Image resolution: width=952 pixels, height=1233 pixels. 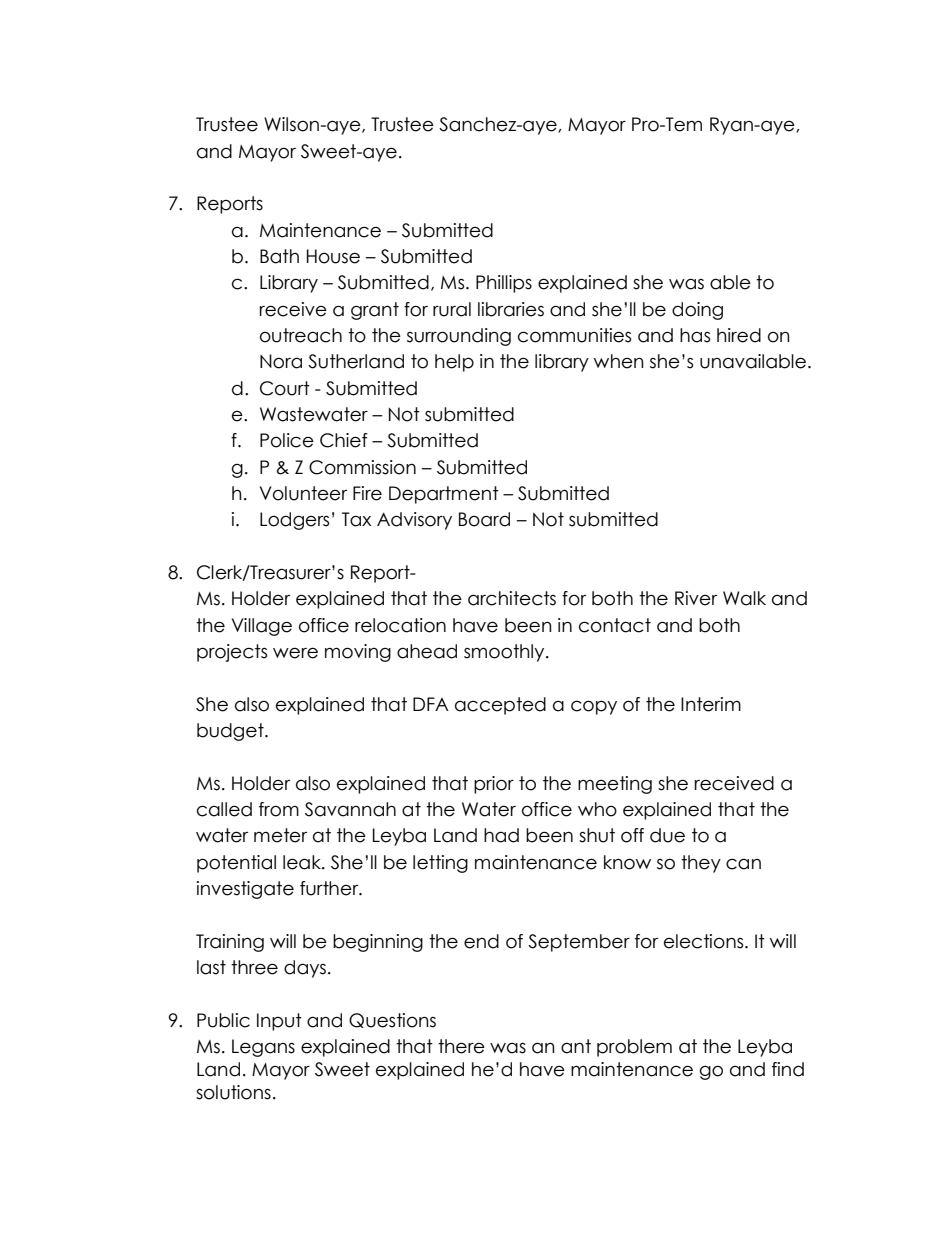 I want to click on there, so click(x=461, y=1046).
